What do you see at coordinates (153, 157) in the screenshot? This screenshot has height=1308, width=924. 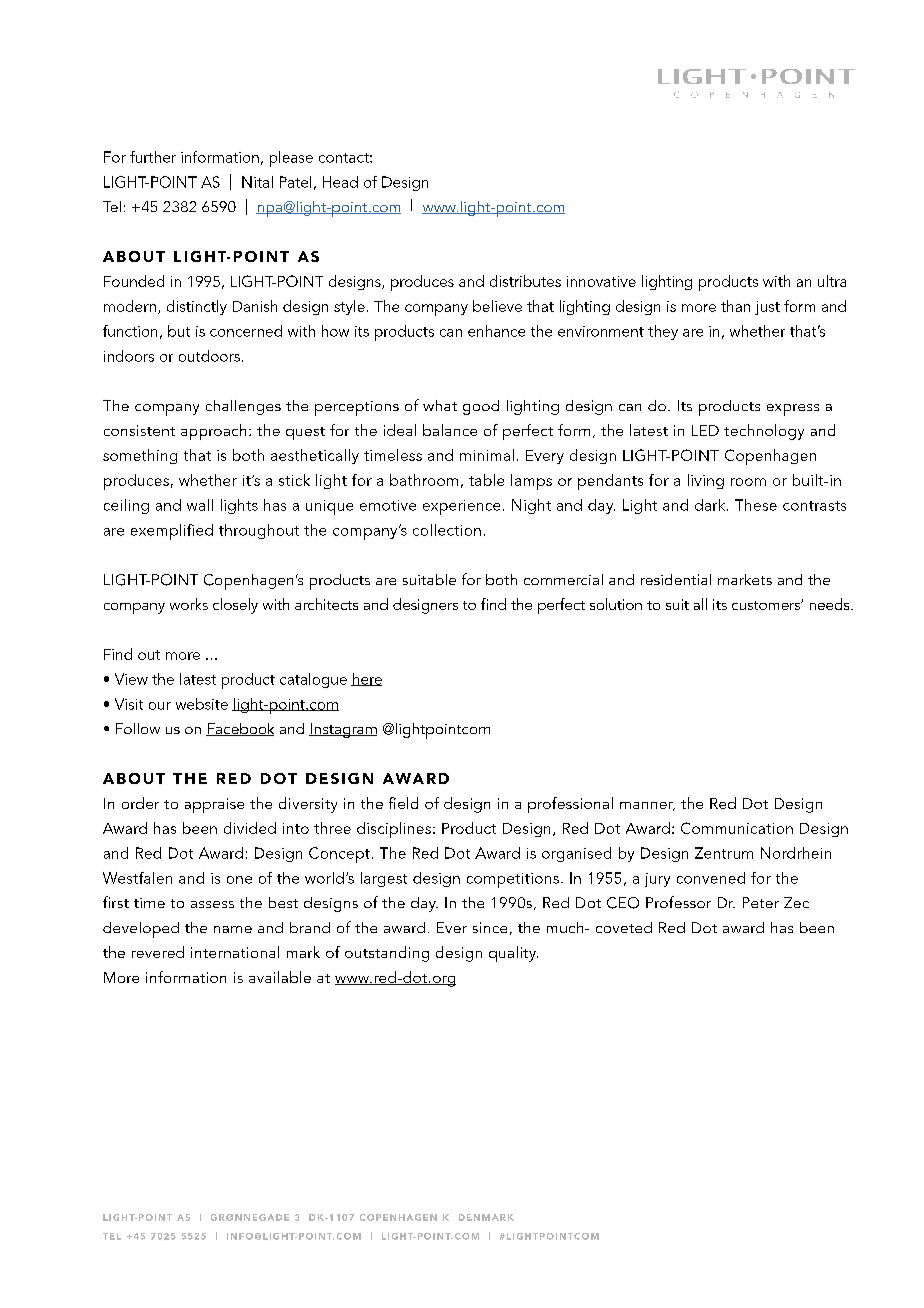 I see `further` at bounding box center [153, 157].
